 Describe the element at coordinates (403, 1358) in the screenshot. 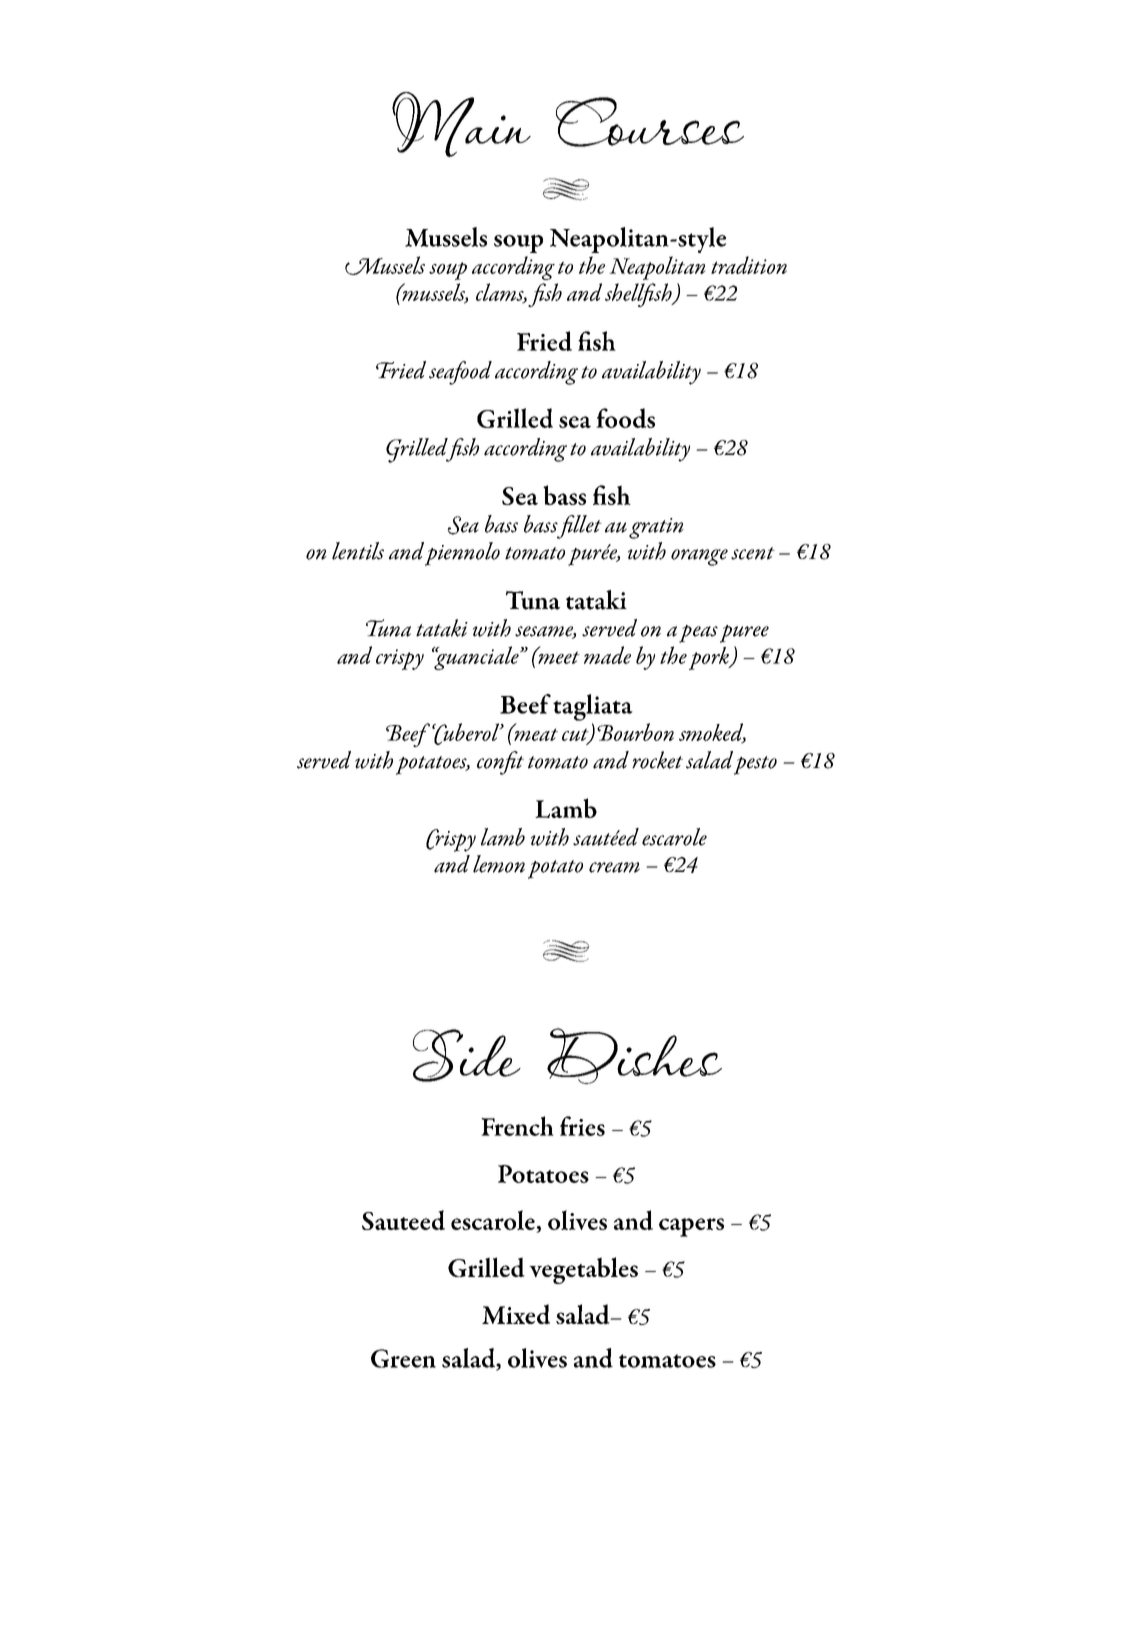

I see `Green` at that location.
